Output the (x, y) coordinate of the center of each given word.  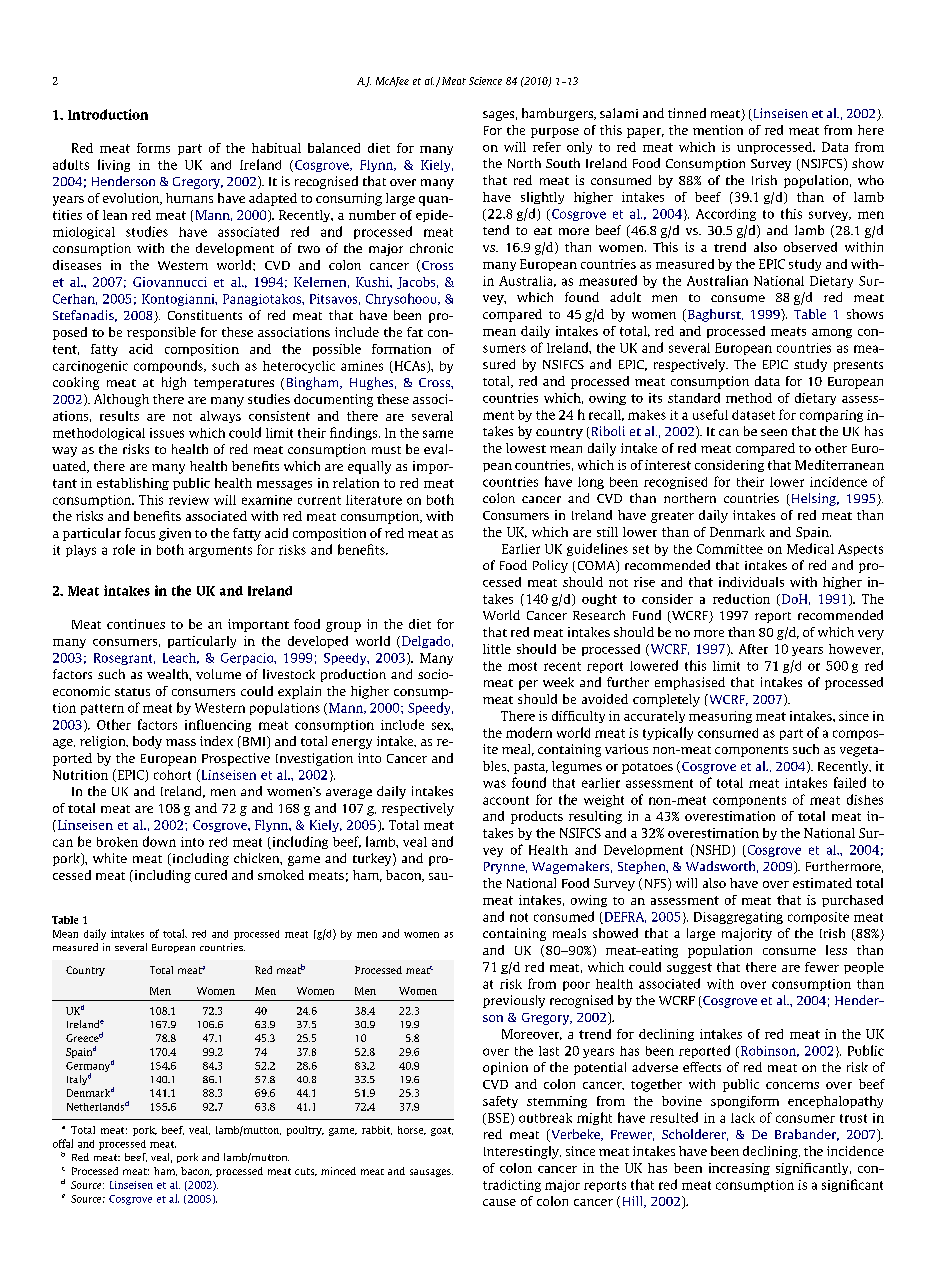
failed (850, 782)
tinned (687, 113)
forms (153, 148)
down (159, 841)
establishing (133, 484)
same (438, 434)
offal (63, 1143)
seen (774, 432)
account (506, 800)
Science (485, 81)
